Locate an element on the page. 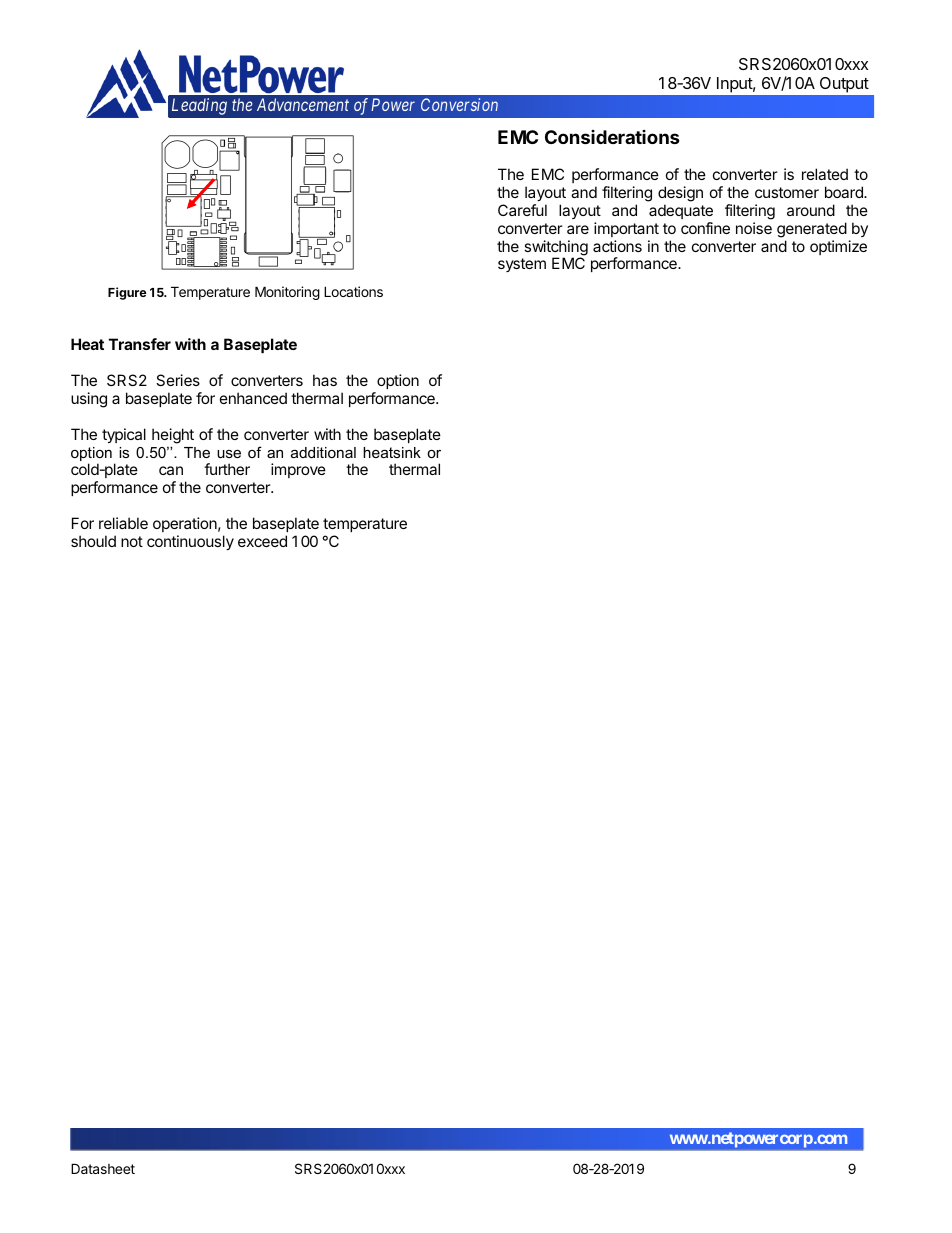 Image resolution: width=952 pixels, height=1233 pixels. system is located at coordinates (522, 265).
